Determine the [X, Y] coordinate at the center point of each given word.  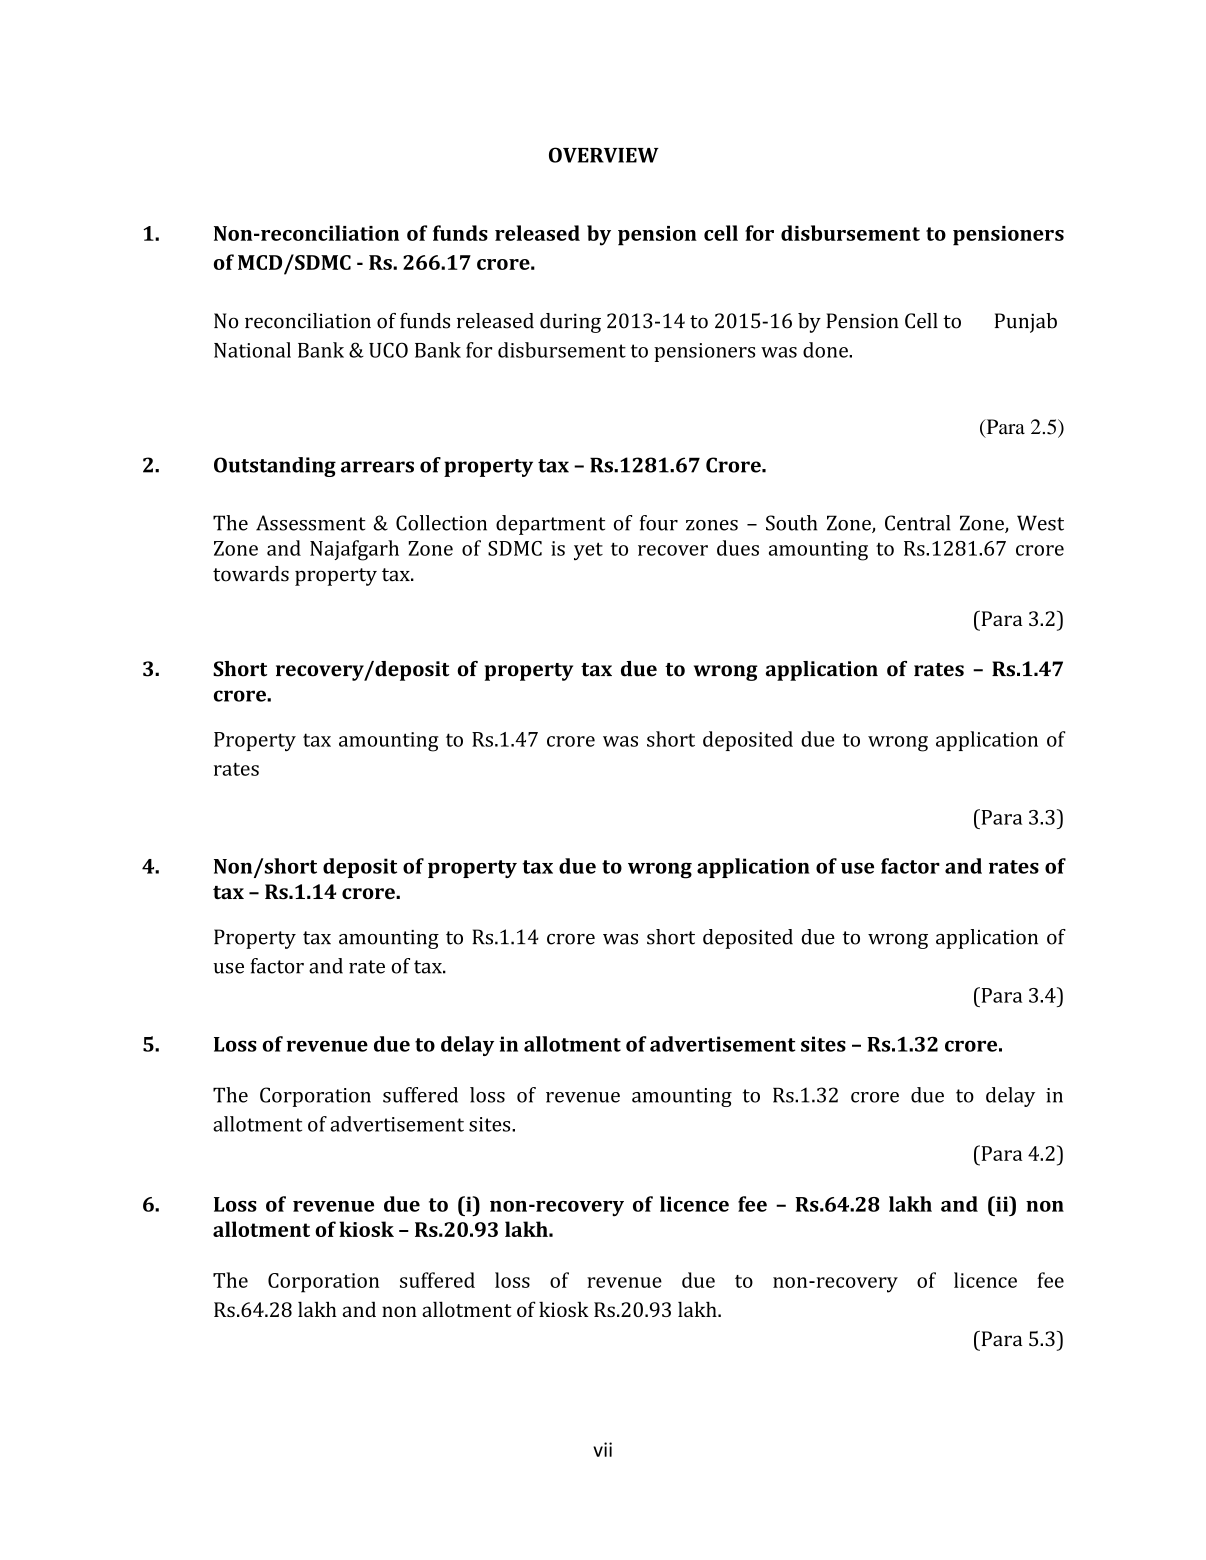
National [252, 350]
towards [251, 574]
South [791, 523]
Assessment [311, 523]
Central [917, 523]
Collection [441, 523]
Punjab [1026, 323]
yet [588, 551]
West [1040, 523]
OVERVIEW [604, 155]
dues [738, 548]
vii [602, 1449]
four [659, 523]
